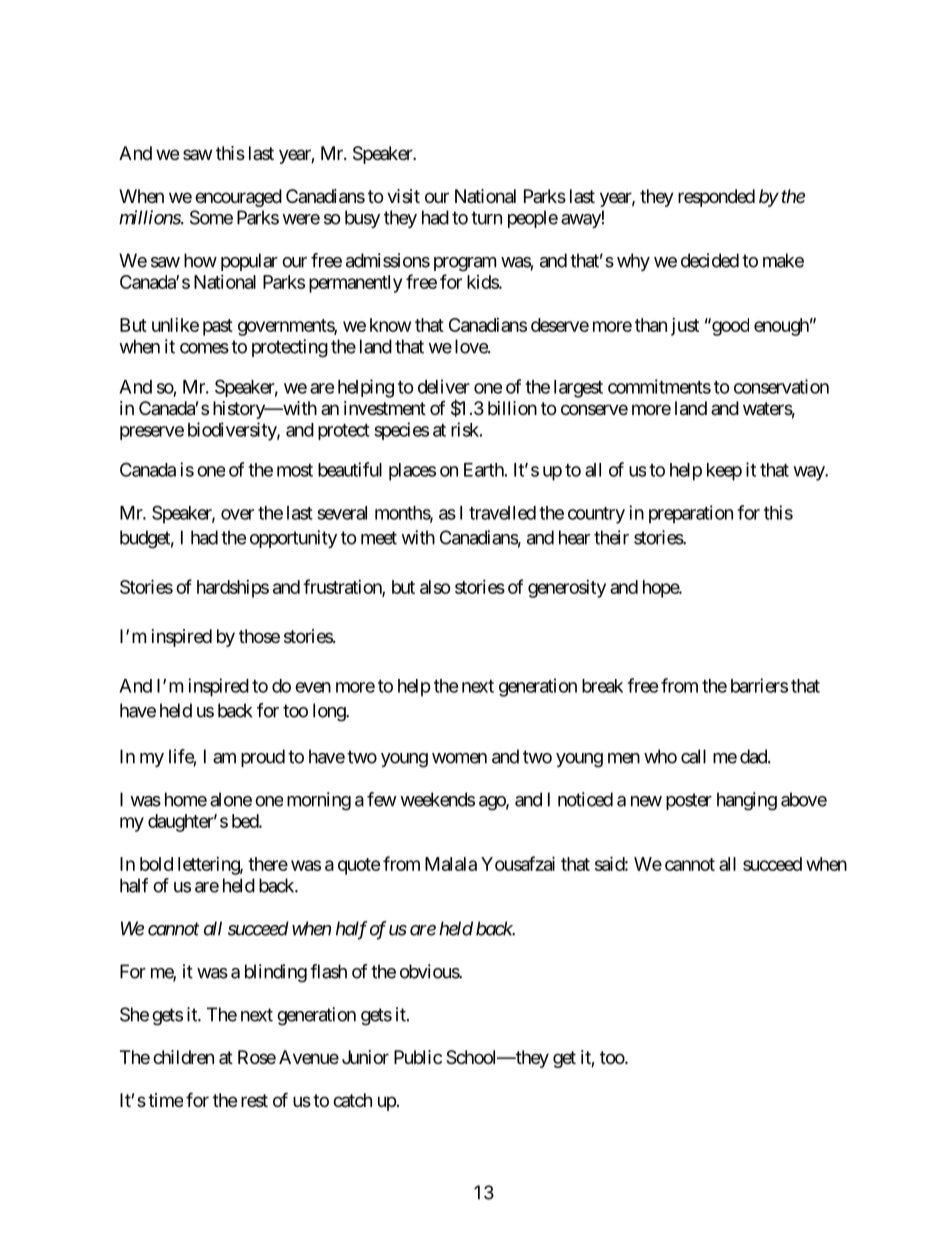  What do you see at coordinates (716, 198) in the screenshot?
I see `responded` at bounding box center [716, 198].
